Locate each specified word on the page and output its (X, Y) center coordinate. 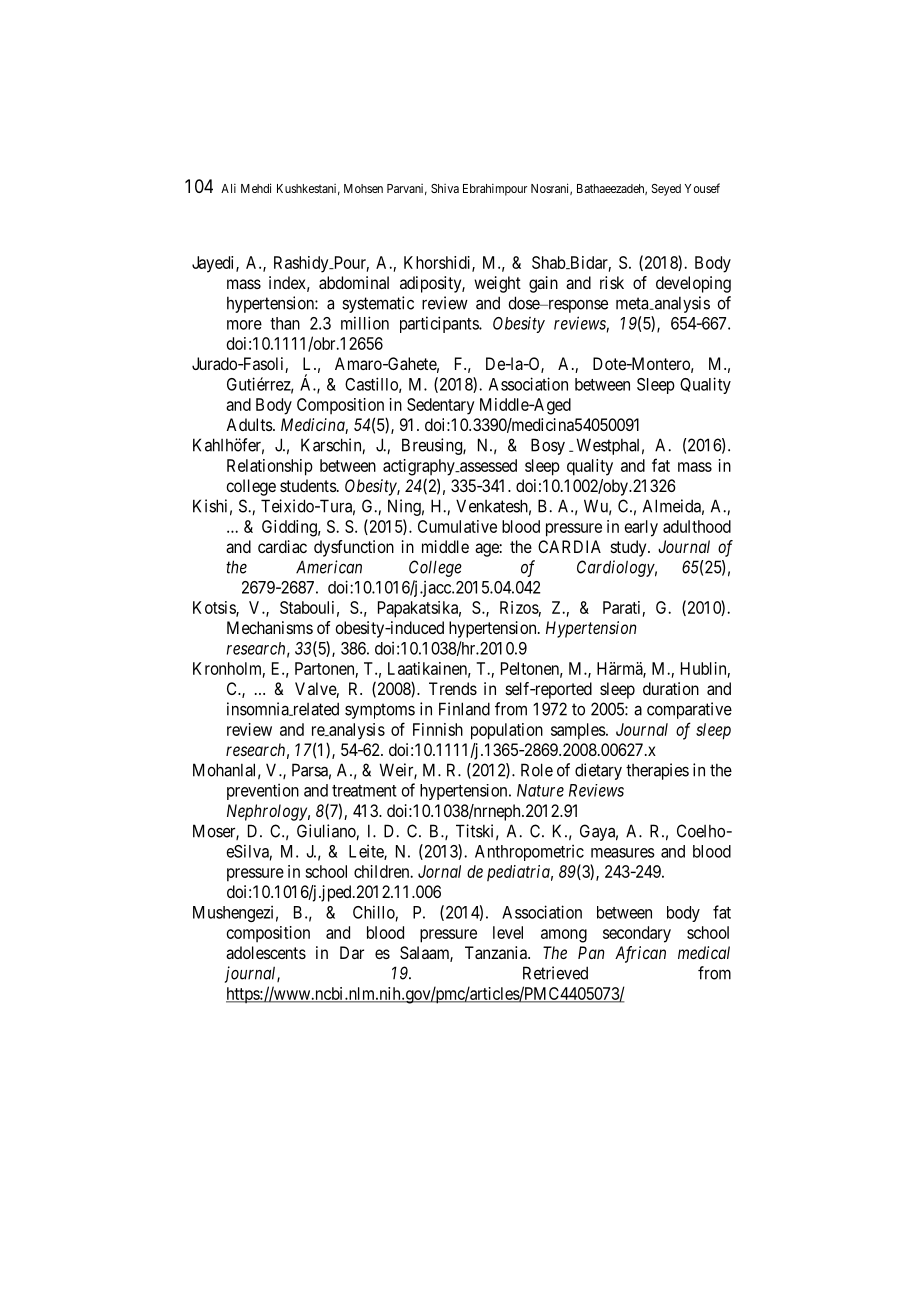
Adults (249, 424)
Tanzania (497, 952)
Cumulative (457, 526)
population (507, 731)
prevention (263, 791)
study (630, 548)
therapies (657, 771)
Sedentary (440, 406)
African (640, 954)
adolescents (266, 952)
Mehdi (256, 188)
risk (612, 282)
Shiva (445, 188)
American (329, 567)
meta (633, 303)
